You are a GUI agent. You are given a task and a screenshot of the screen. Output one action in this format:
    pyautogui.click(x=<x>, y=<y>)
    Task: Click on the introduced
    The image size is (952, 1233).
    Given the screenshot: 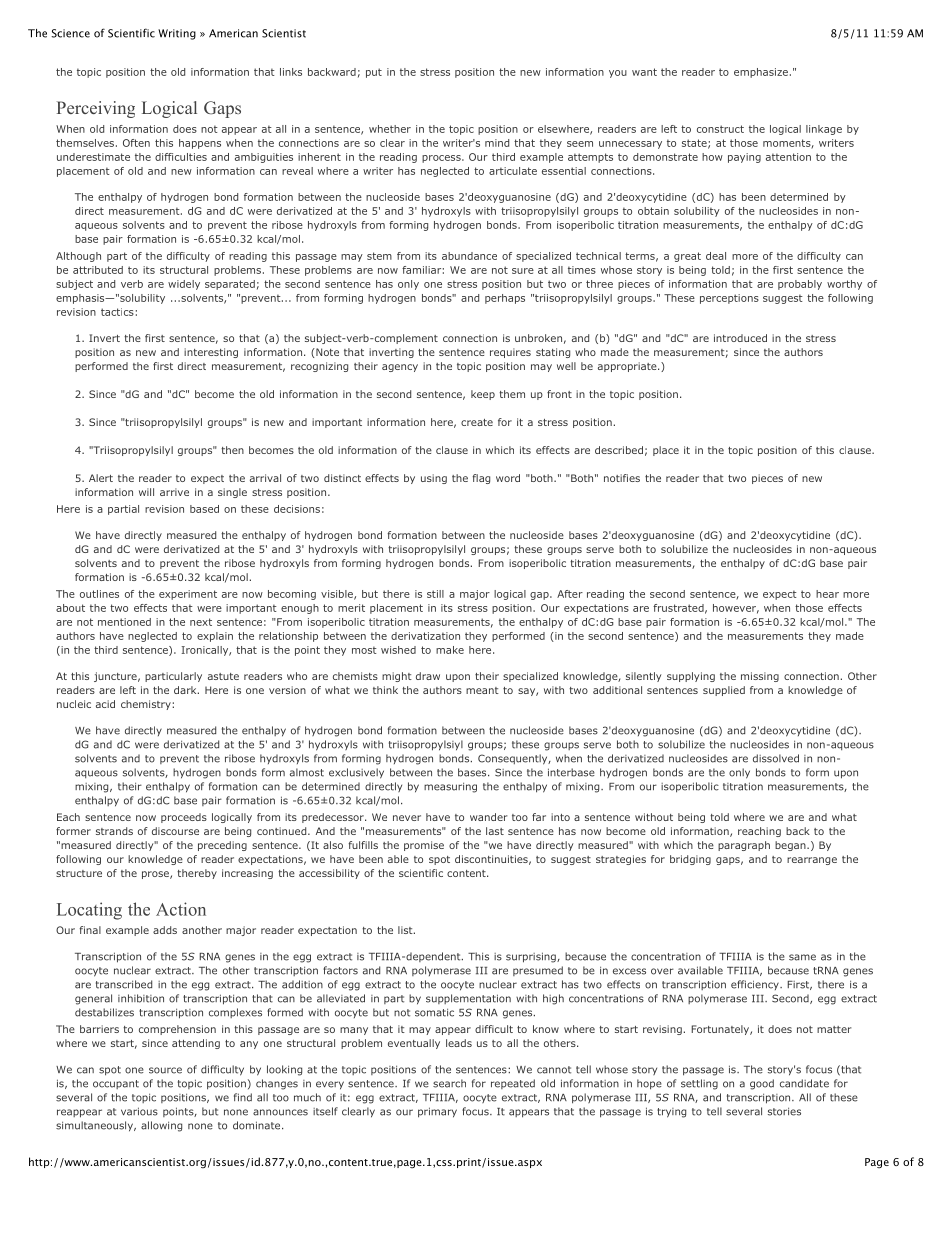 What is the action you would take?
    pyautogui.click(x=740, y=338)
